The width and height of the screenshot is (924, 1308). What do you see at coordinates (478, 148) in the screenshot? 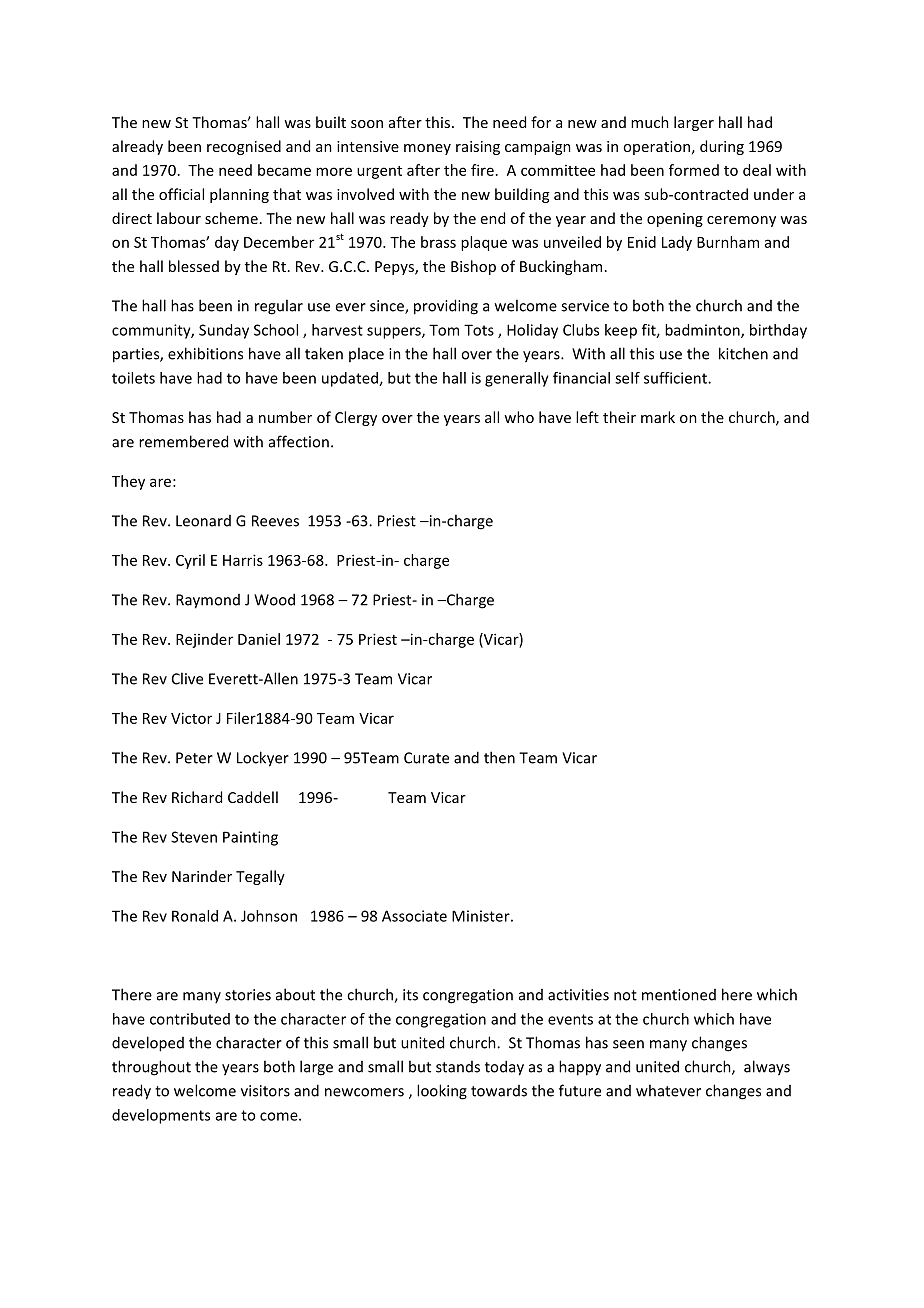
I see `raising` at bounding box center [478, 148].
